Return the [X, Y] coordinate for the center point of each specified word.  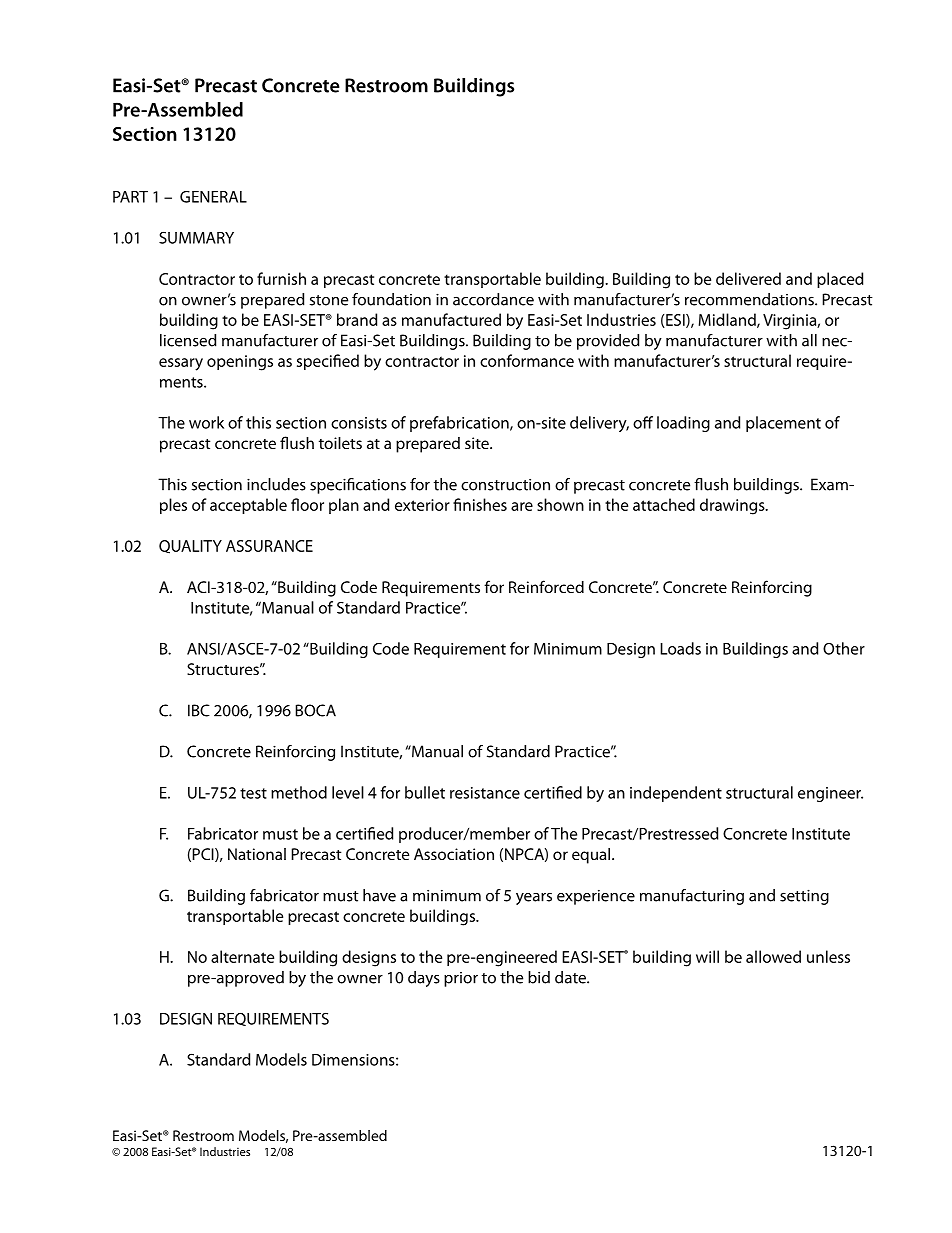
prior [461, 979]
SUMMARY [196, 237]
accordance [493, 299]
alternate [242, 956]
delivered [748, 278]
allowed [773, 956]
